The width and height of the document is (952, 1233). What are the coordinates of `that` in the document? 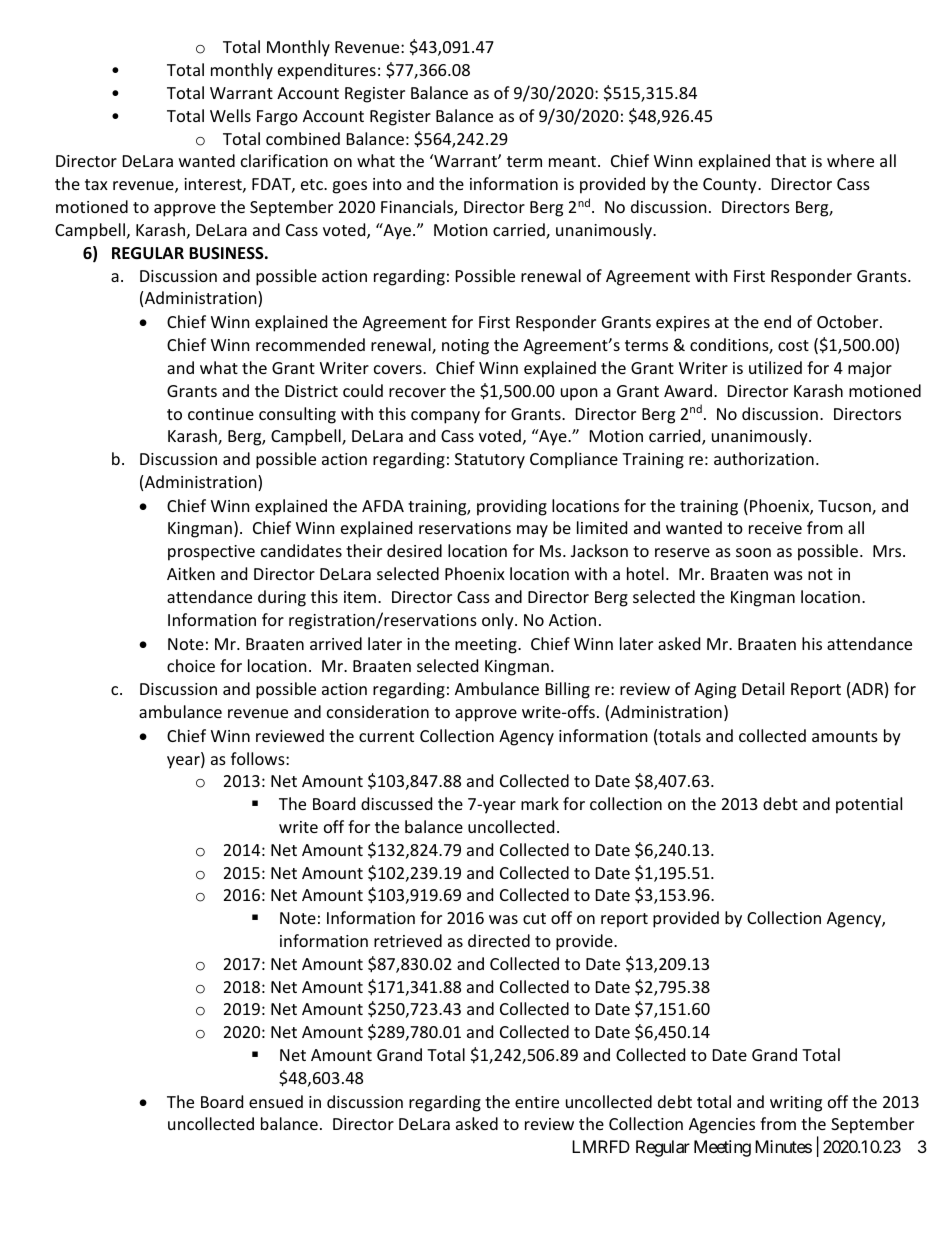 It's located at (791, 160).
